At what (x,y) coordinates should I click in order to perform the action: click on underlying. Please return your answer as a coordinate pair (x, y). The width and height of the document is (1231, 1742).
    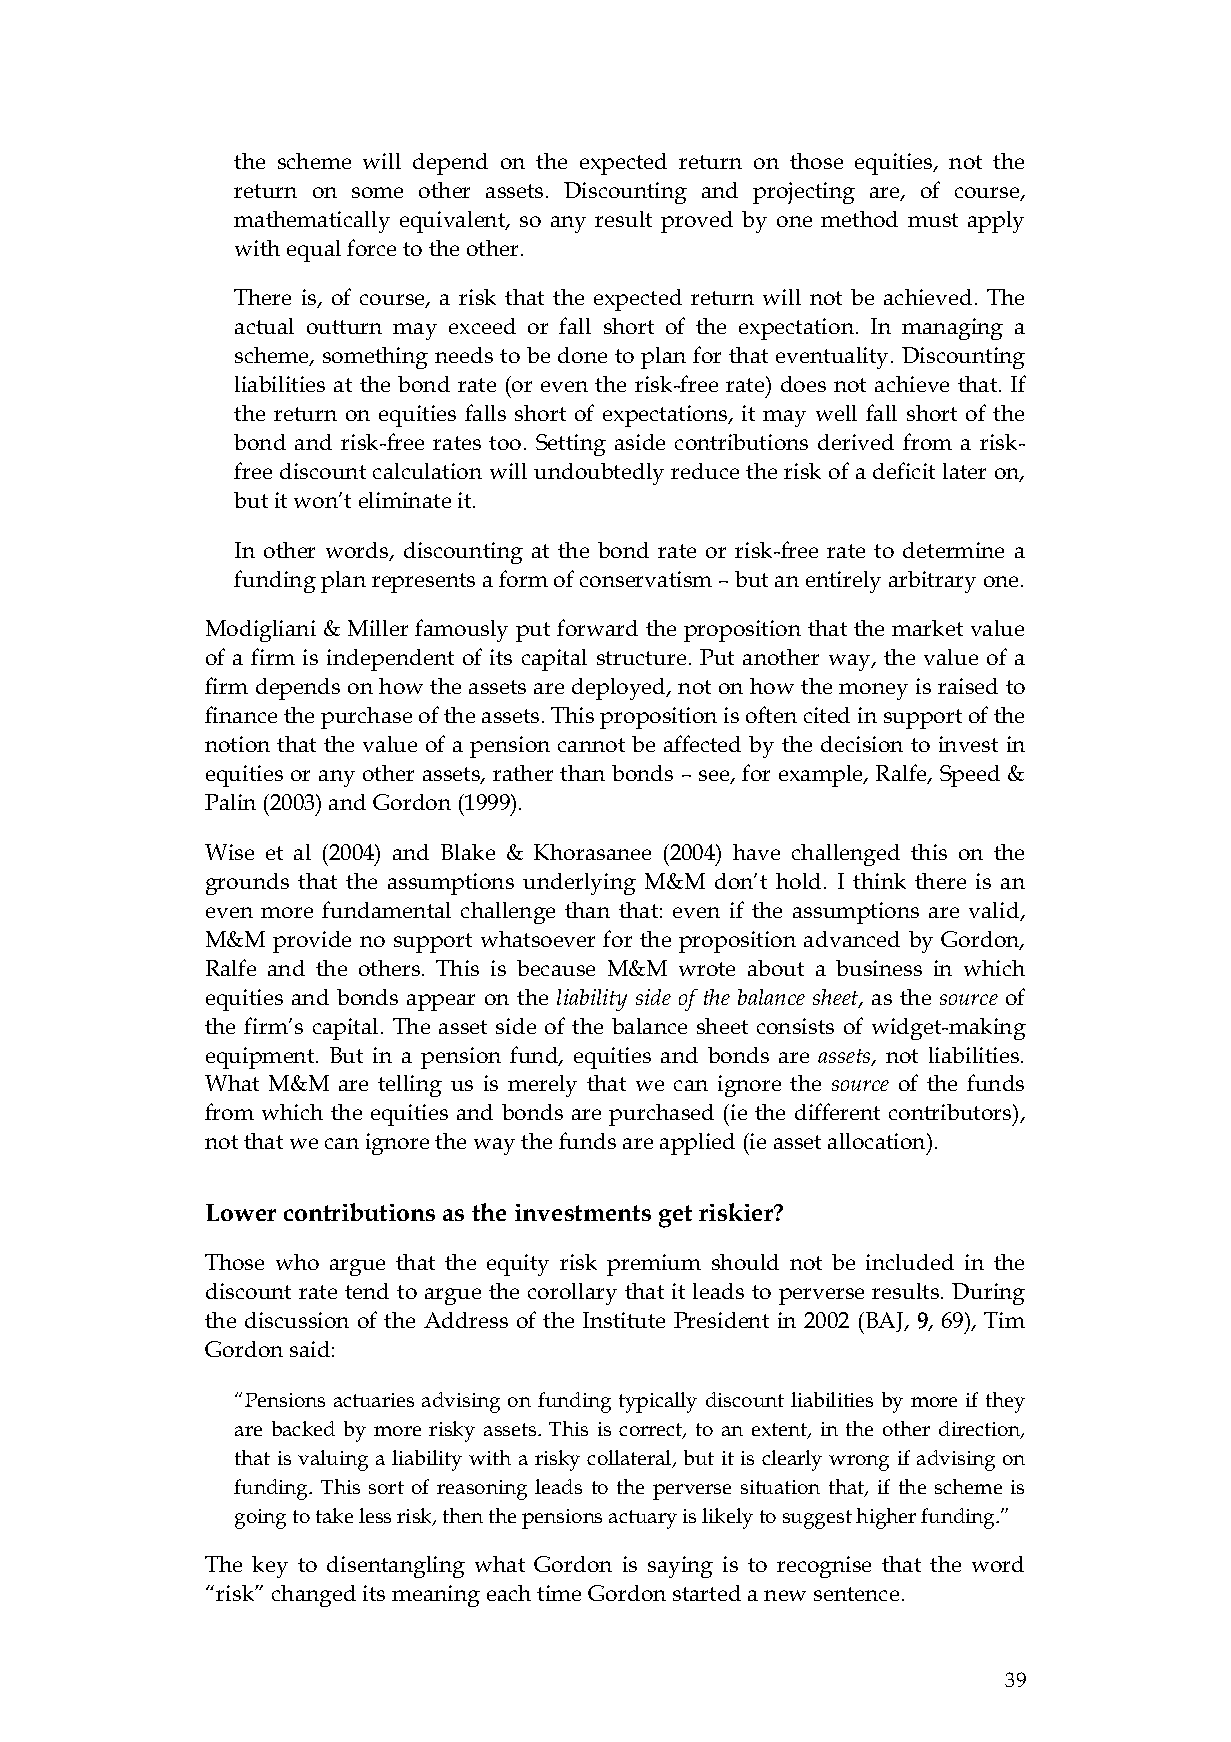
    Looking at the image, I should click on (579, 884).
